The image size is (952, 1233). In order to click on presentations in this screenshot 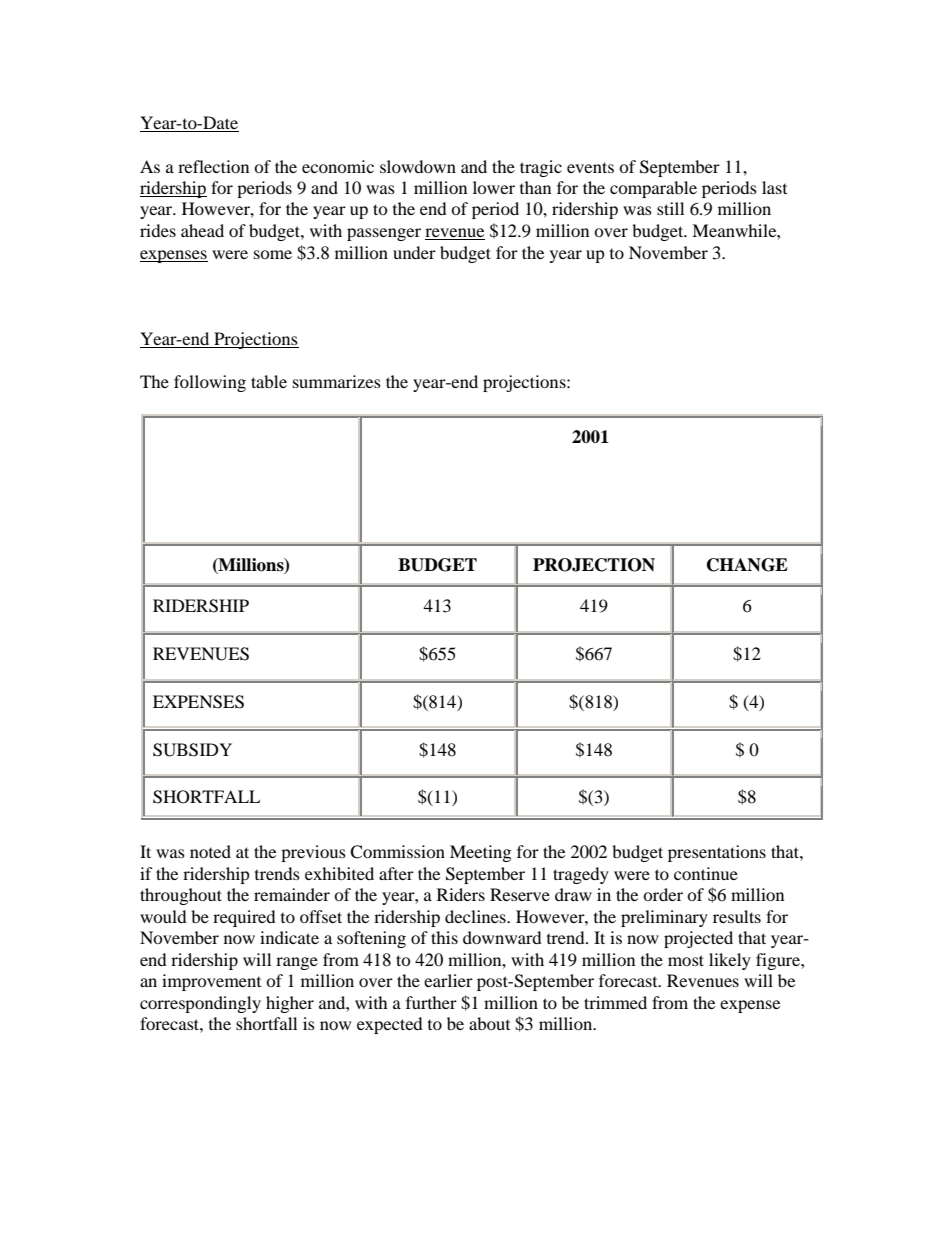, I will do `click(717, 853)`.
